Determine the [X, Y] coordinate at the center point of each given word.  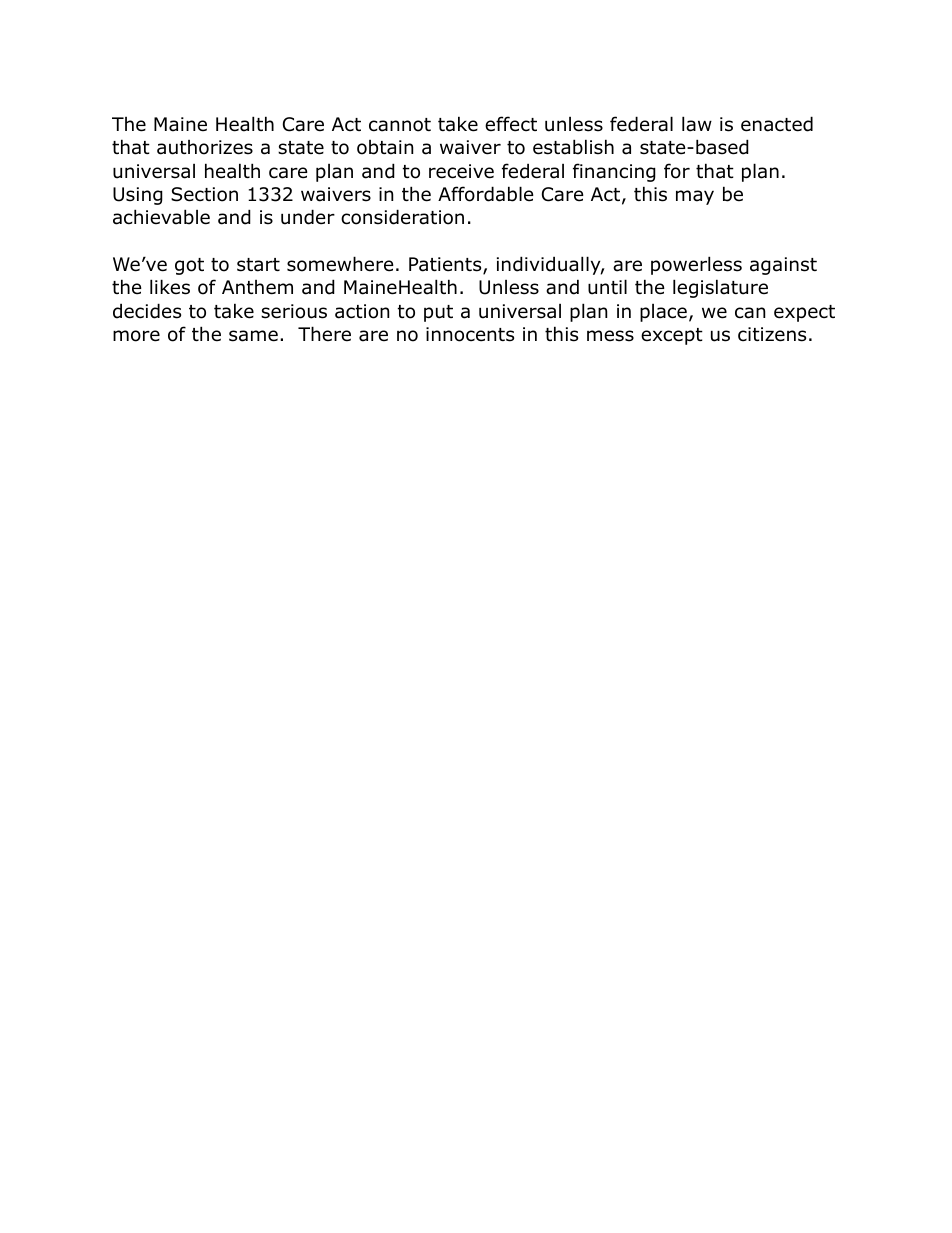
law [697, 124]
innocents [470, 334]
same [253, 336]
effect [511, 124]
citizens [772, 334]
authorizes [205, 147]
